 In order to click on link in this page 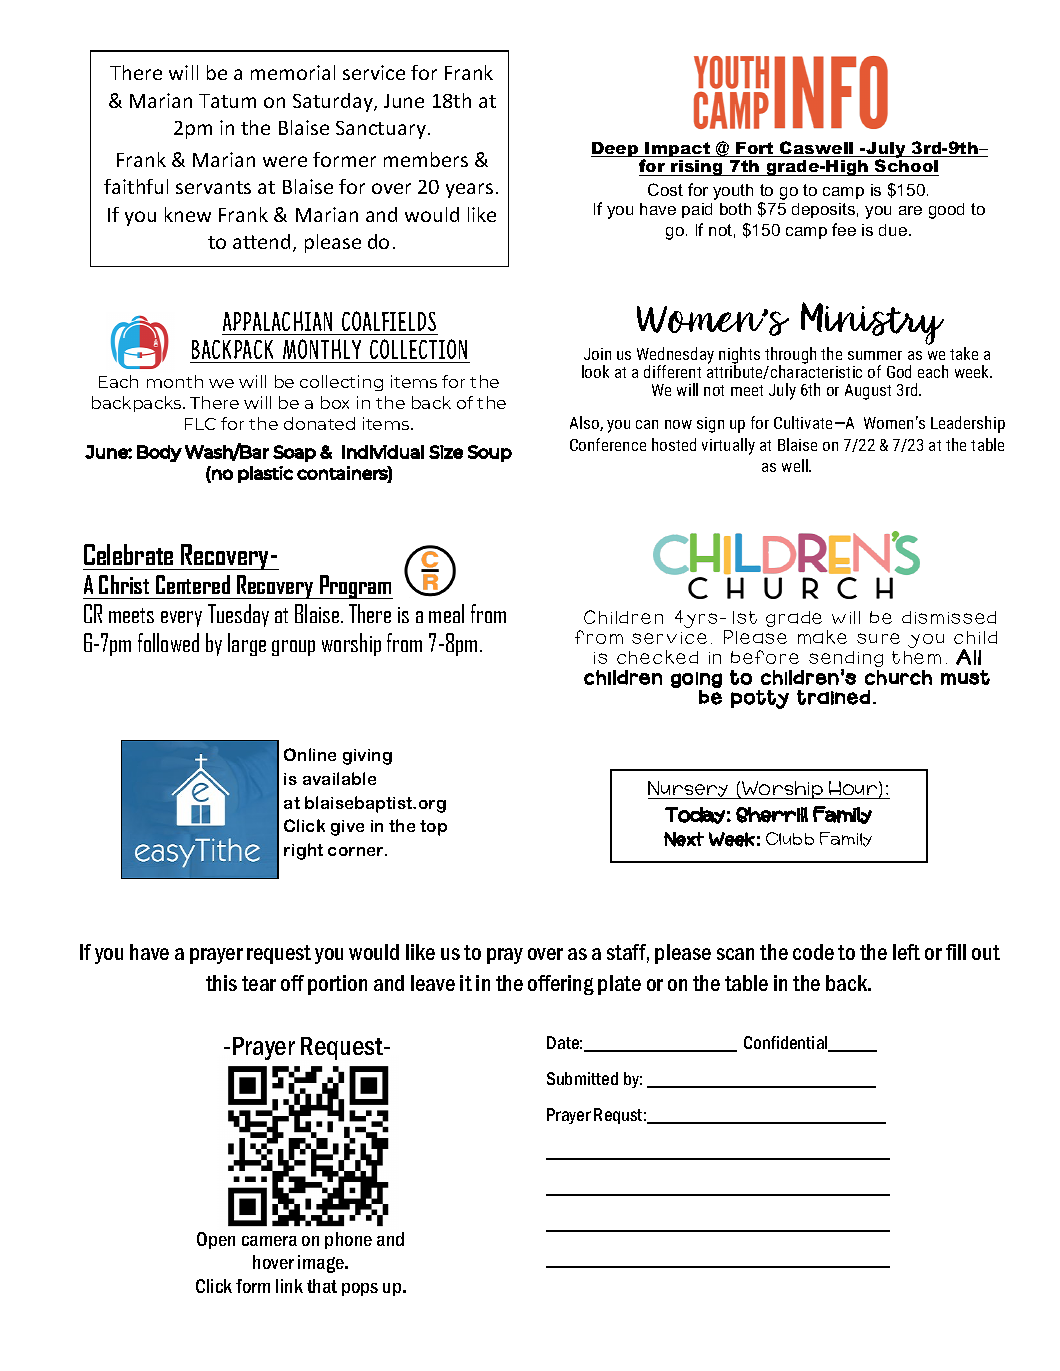, I will do `click(289, 1286)`.
